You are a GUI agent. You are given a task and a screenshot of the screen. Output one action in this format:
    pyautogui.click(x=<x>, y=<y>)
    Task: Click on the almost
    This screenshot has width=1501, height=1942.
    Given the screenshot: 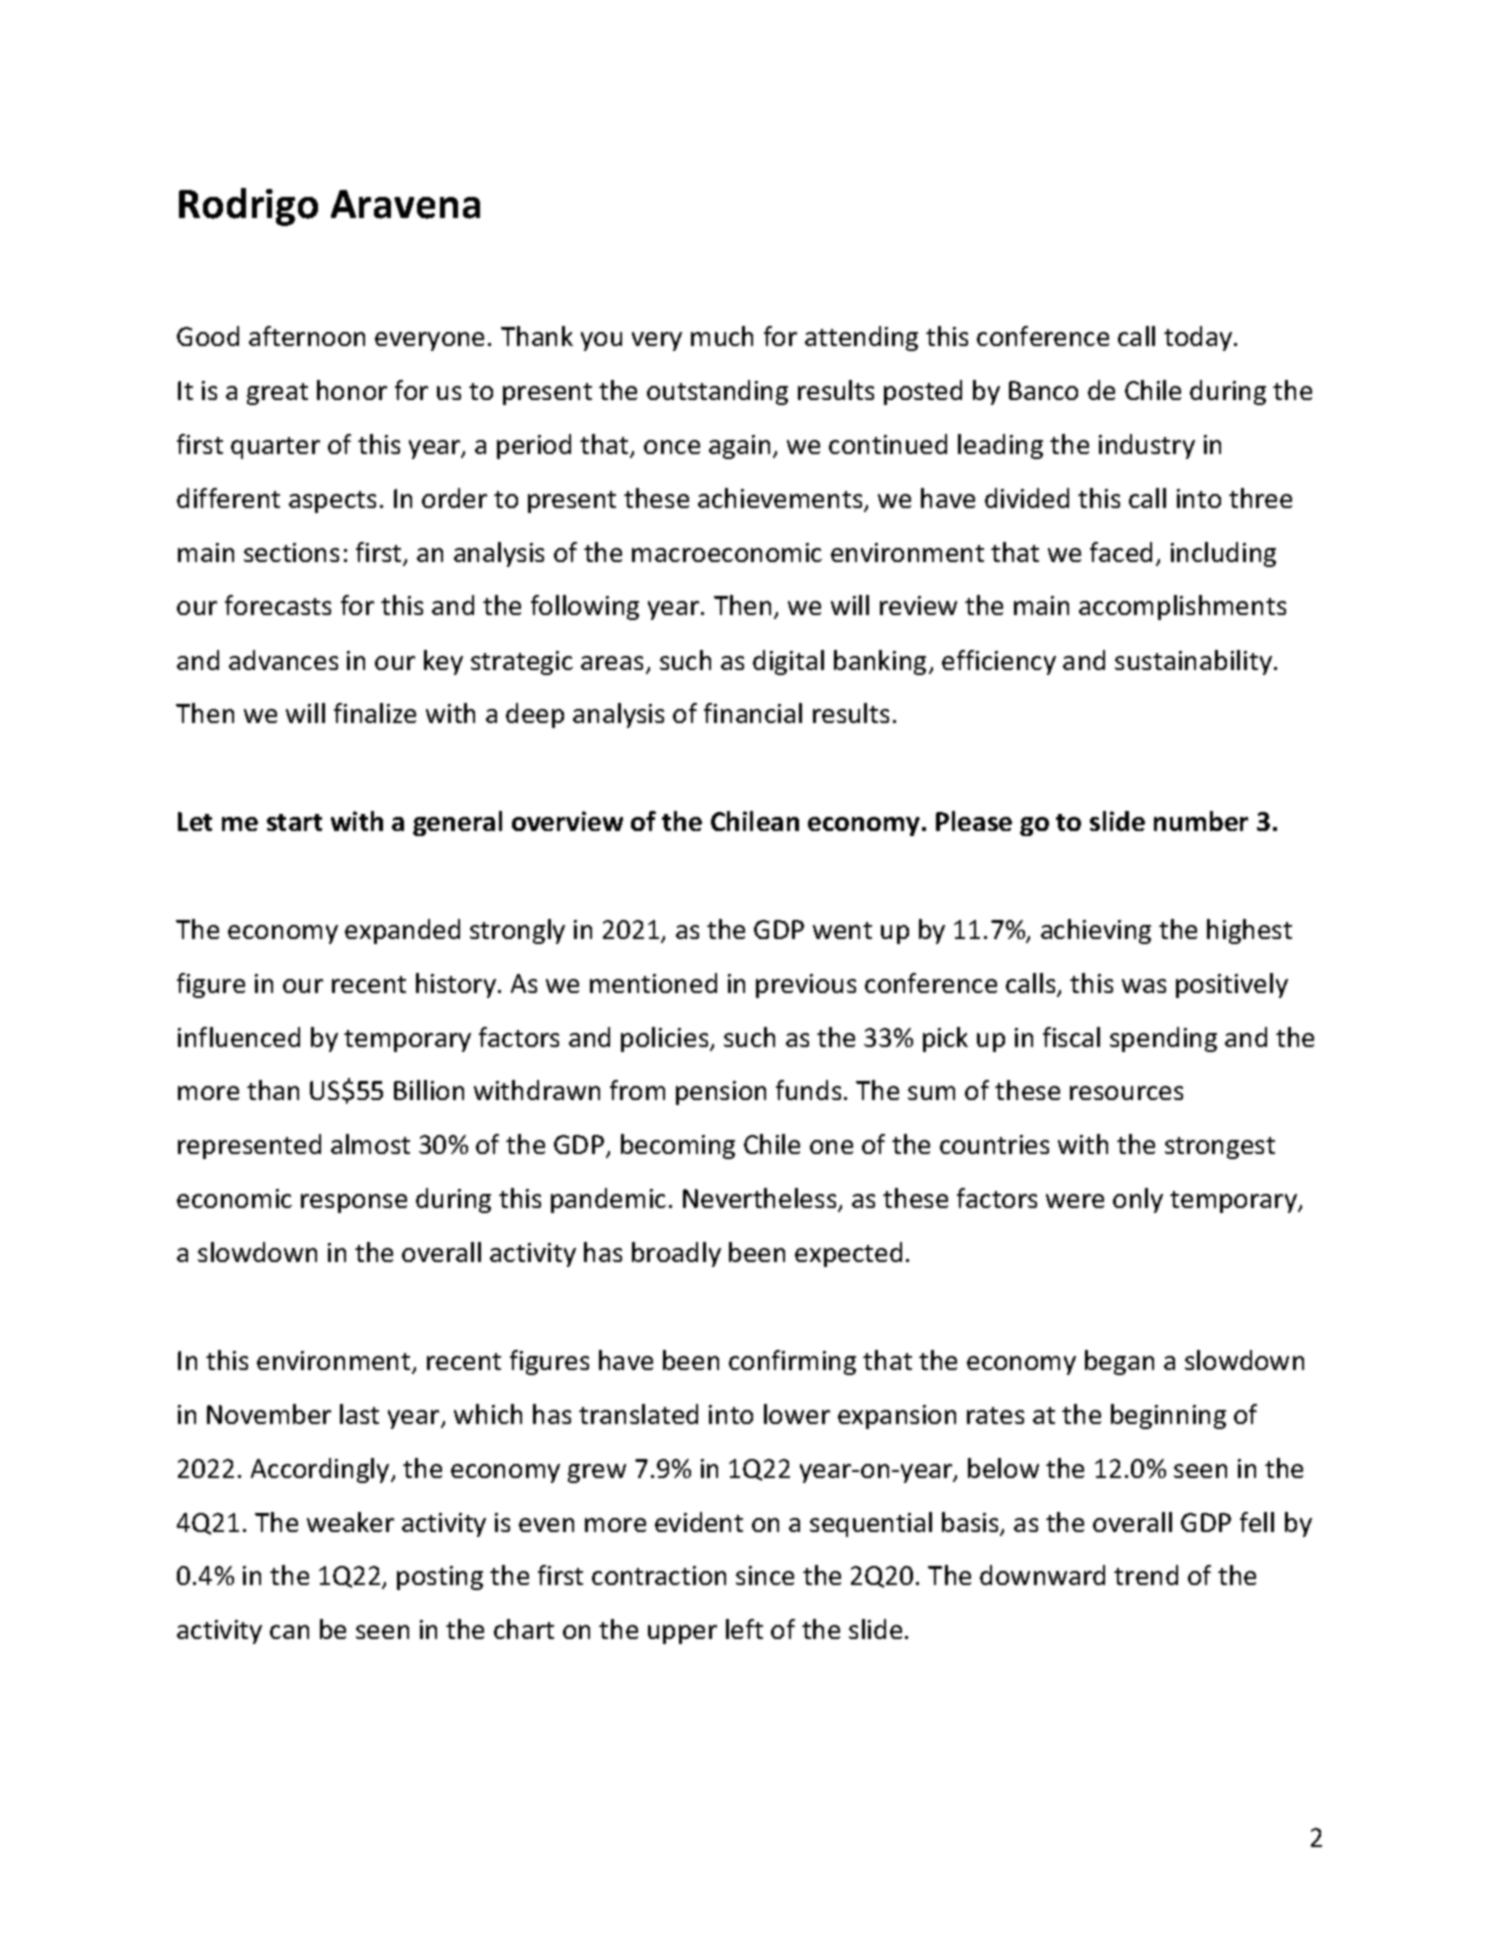 What is the action you would take?
    pyautogui.click(x=370, y=1144)
